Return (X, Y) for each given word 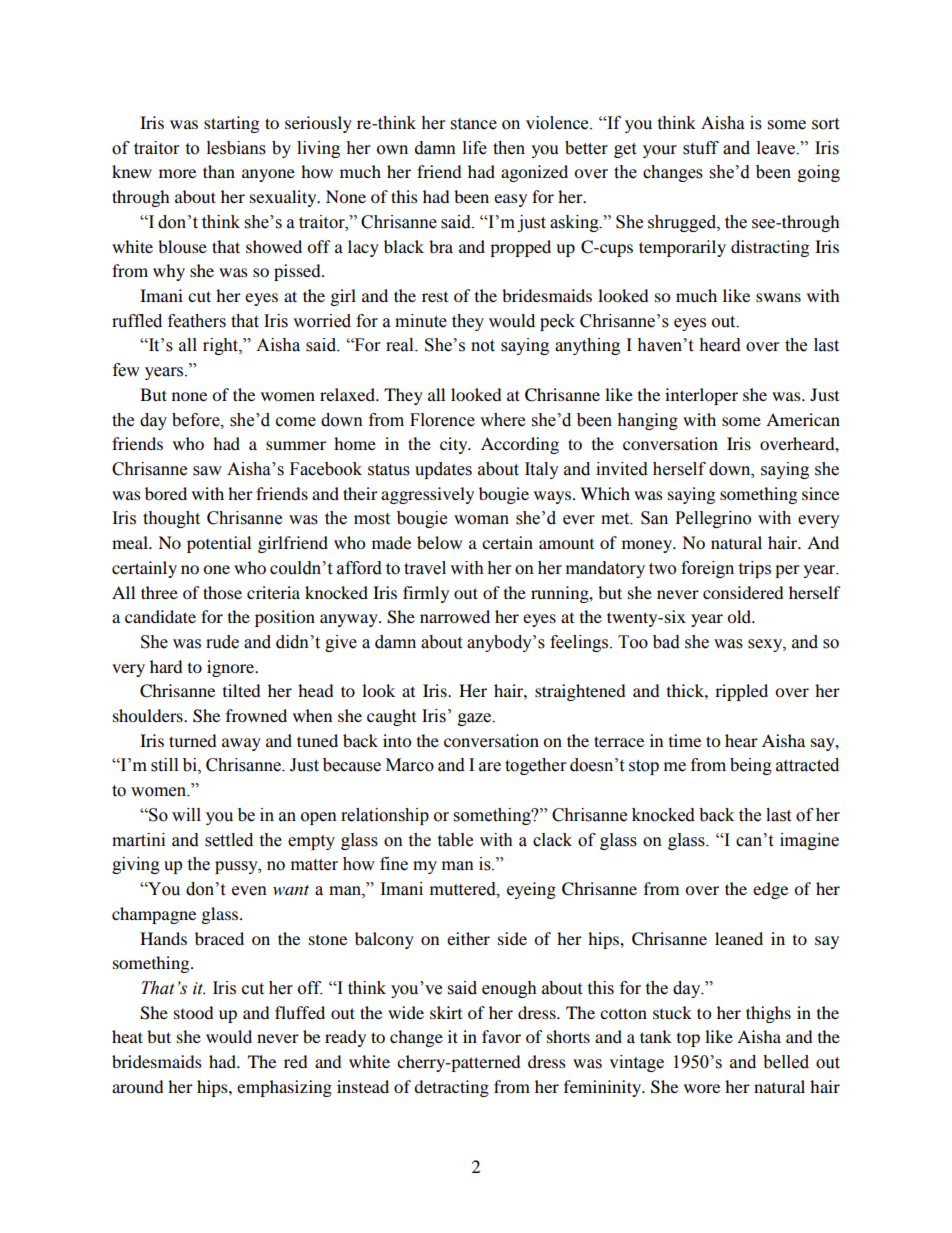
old (740, 616)
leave (777, 148)
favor (501, 1036)
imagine (809, 841)
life (475, 148)
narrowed (455, 616)
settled (229, 840)
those (222, 592)
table (455, 840)
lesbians (236, 148)
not (483, 346)
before (197, 420)
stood (194, 1012)
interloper (701, 396)
